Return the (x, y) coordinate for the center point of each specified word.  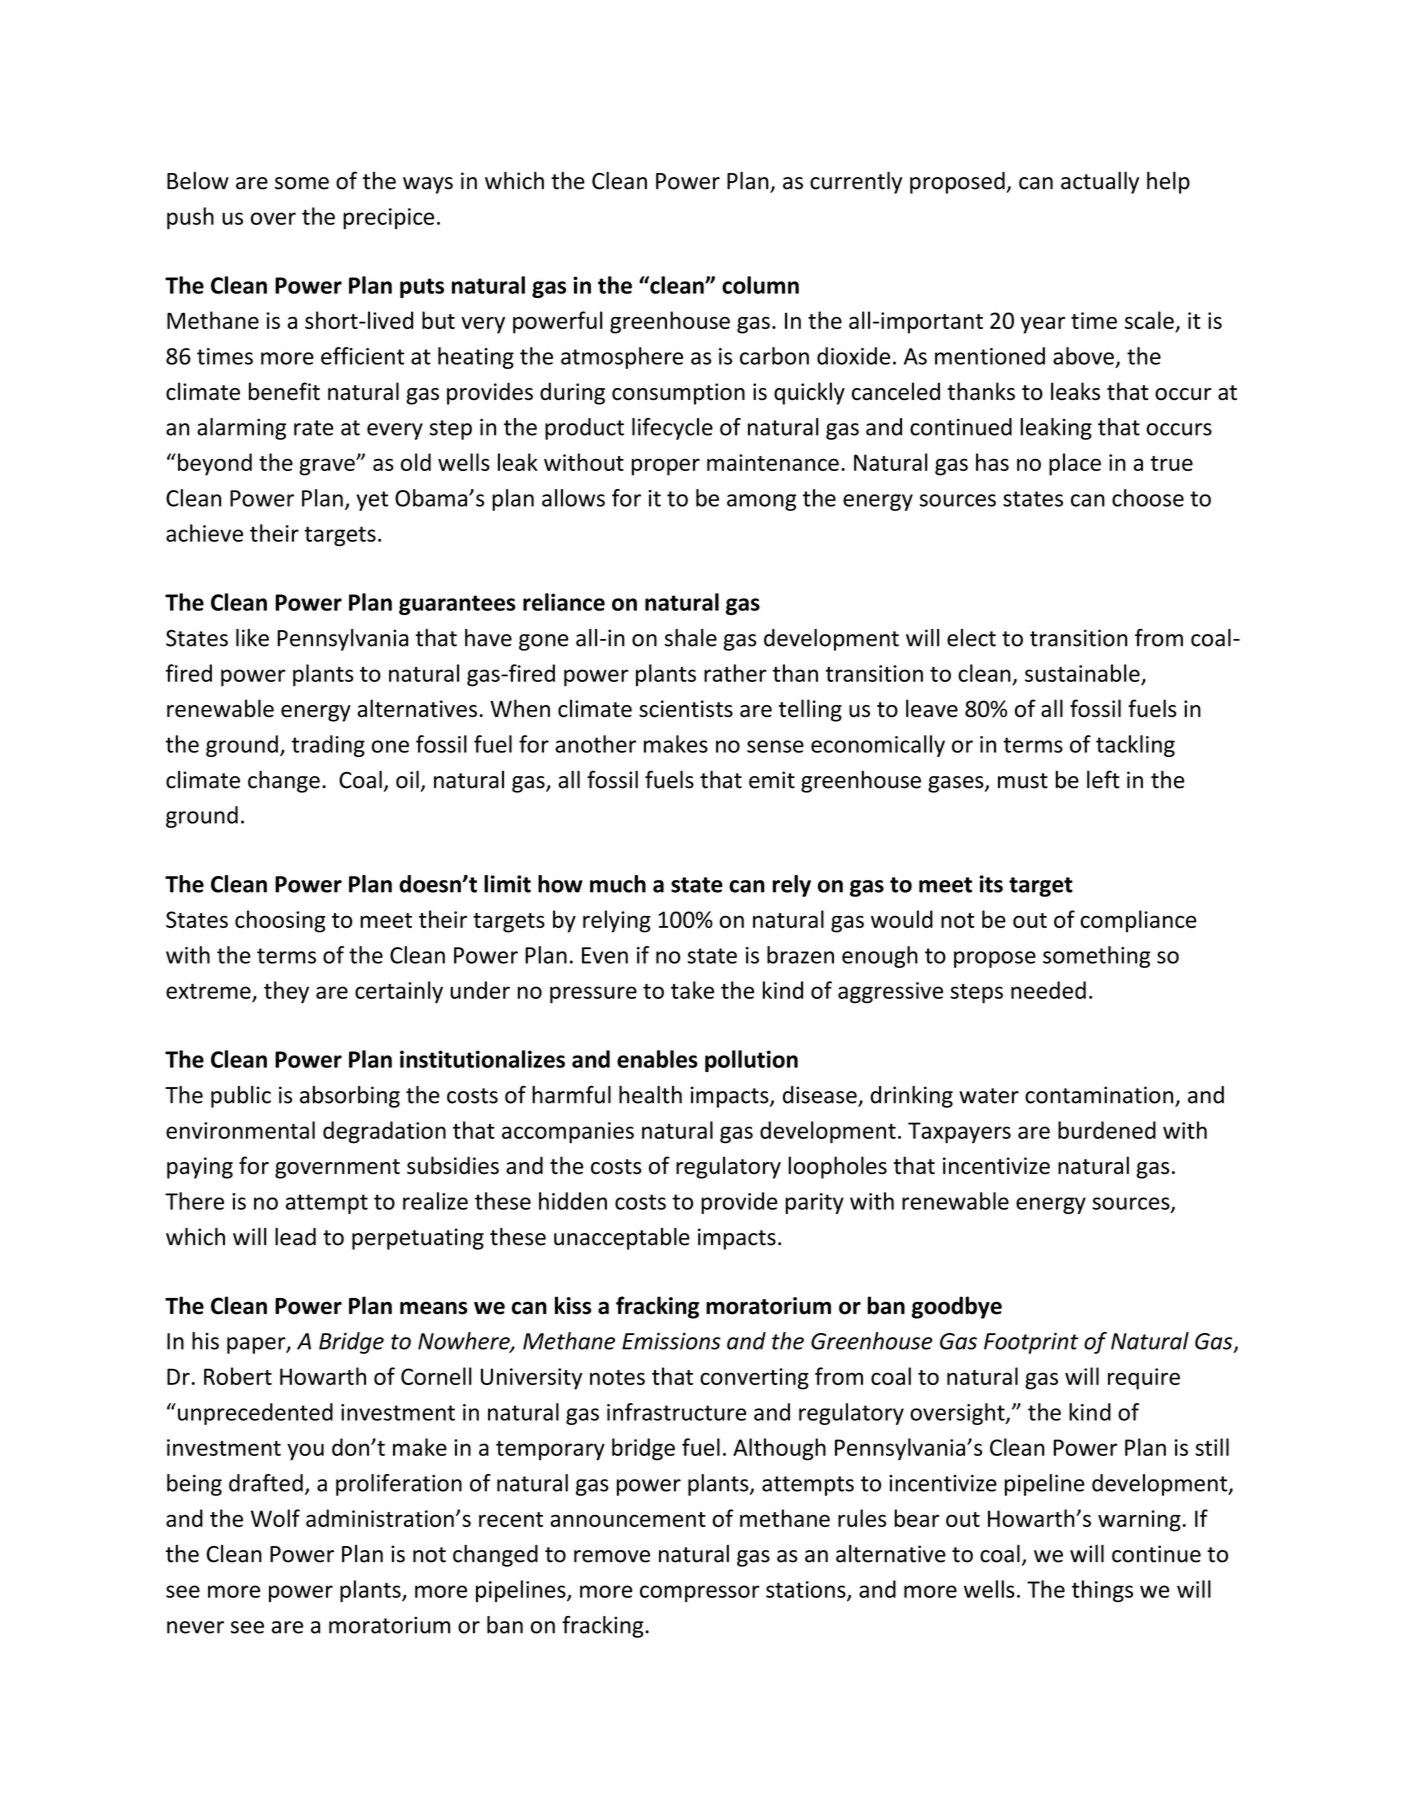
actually (1100, 182)
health (650, 1095)
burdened (1107, 1130)
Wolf (275, 1518)
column (760, 285)
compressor (700, 1593)
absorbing (350, 1097)
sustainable (1082, 673)
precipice (388, 219)
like (252, 638)
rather (735, 673)
